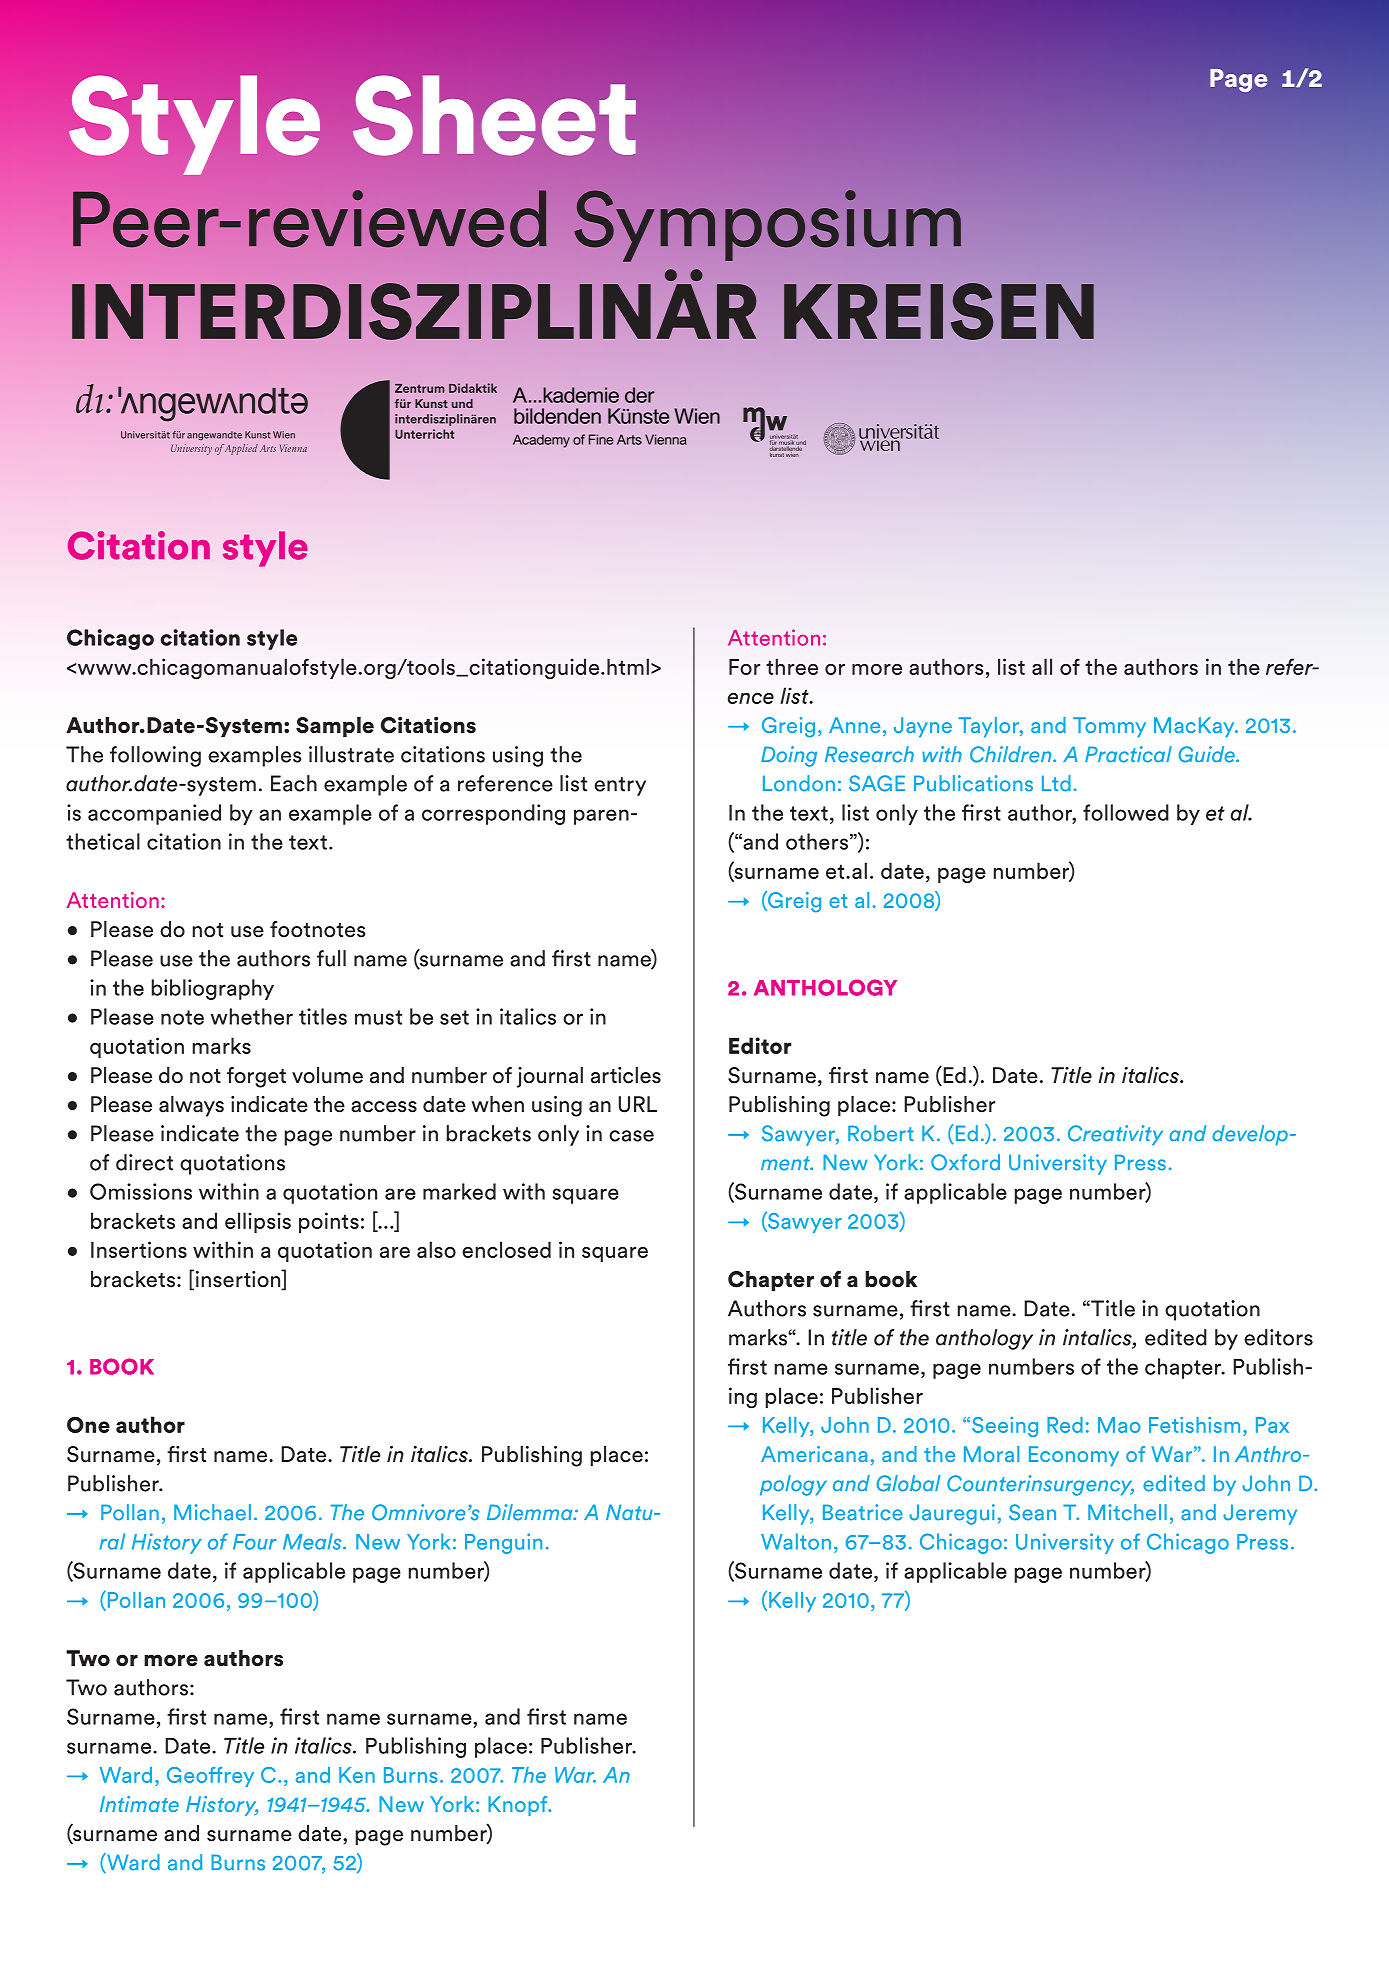 This image has width=1389, height=1964. I want to click on Americana, so click(814, 1454).
